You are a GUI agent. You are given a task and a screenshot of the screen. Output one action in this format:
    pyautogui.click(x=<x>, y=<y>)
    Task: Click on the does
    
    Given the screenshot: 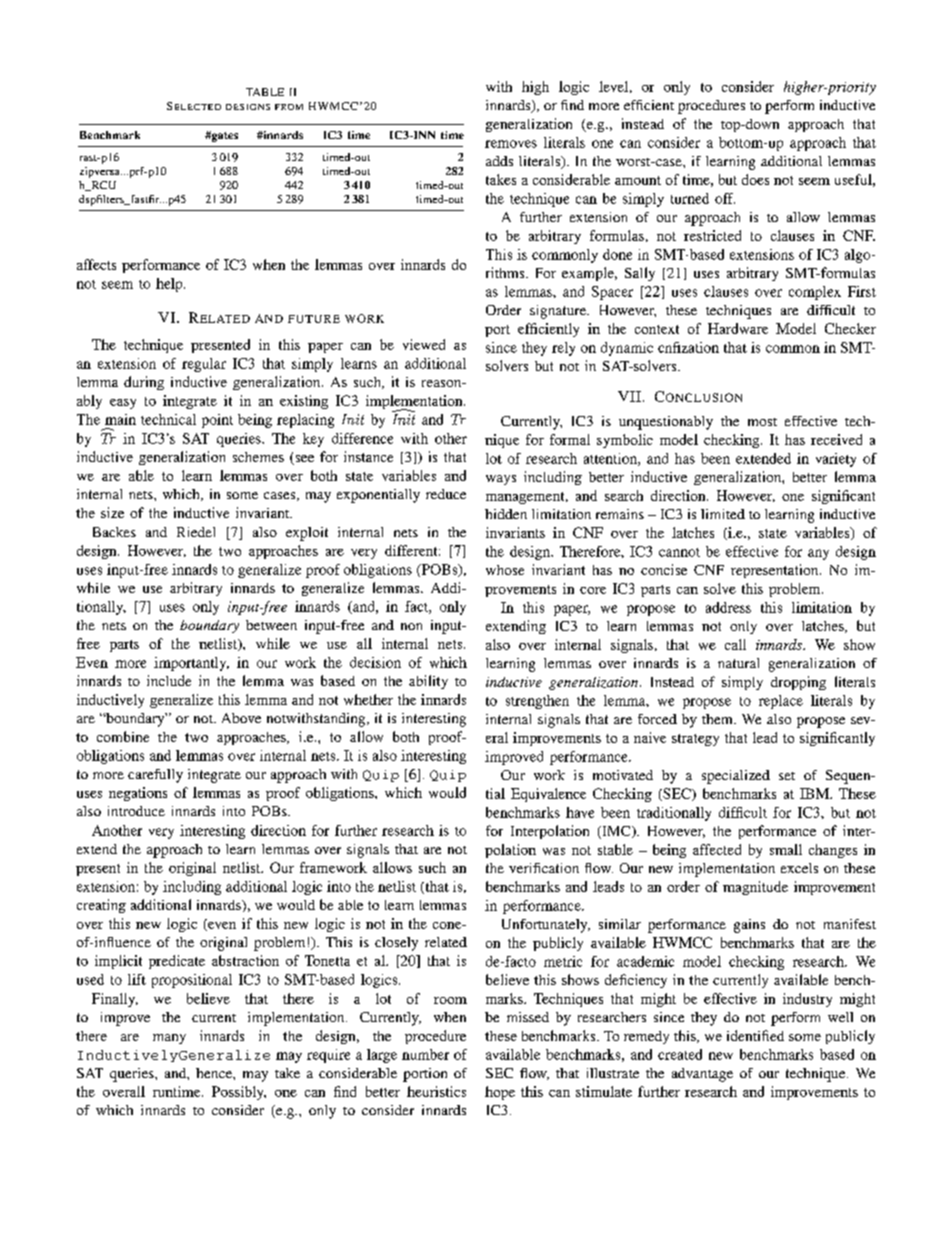 What is the action you would take?
    pyautogui.click(x=755, y=179)
